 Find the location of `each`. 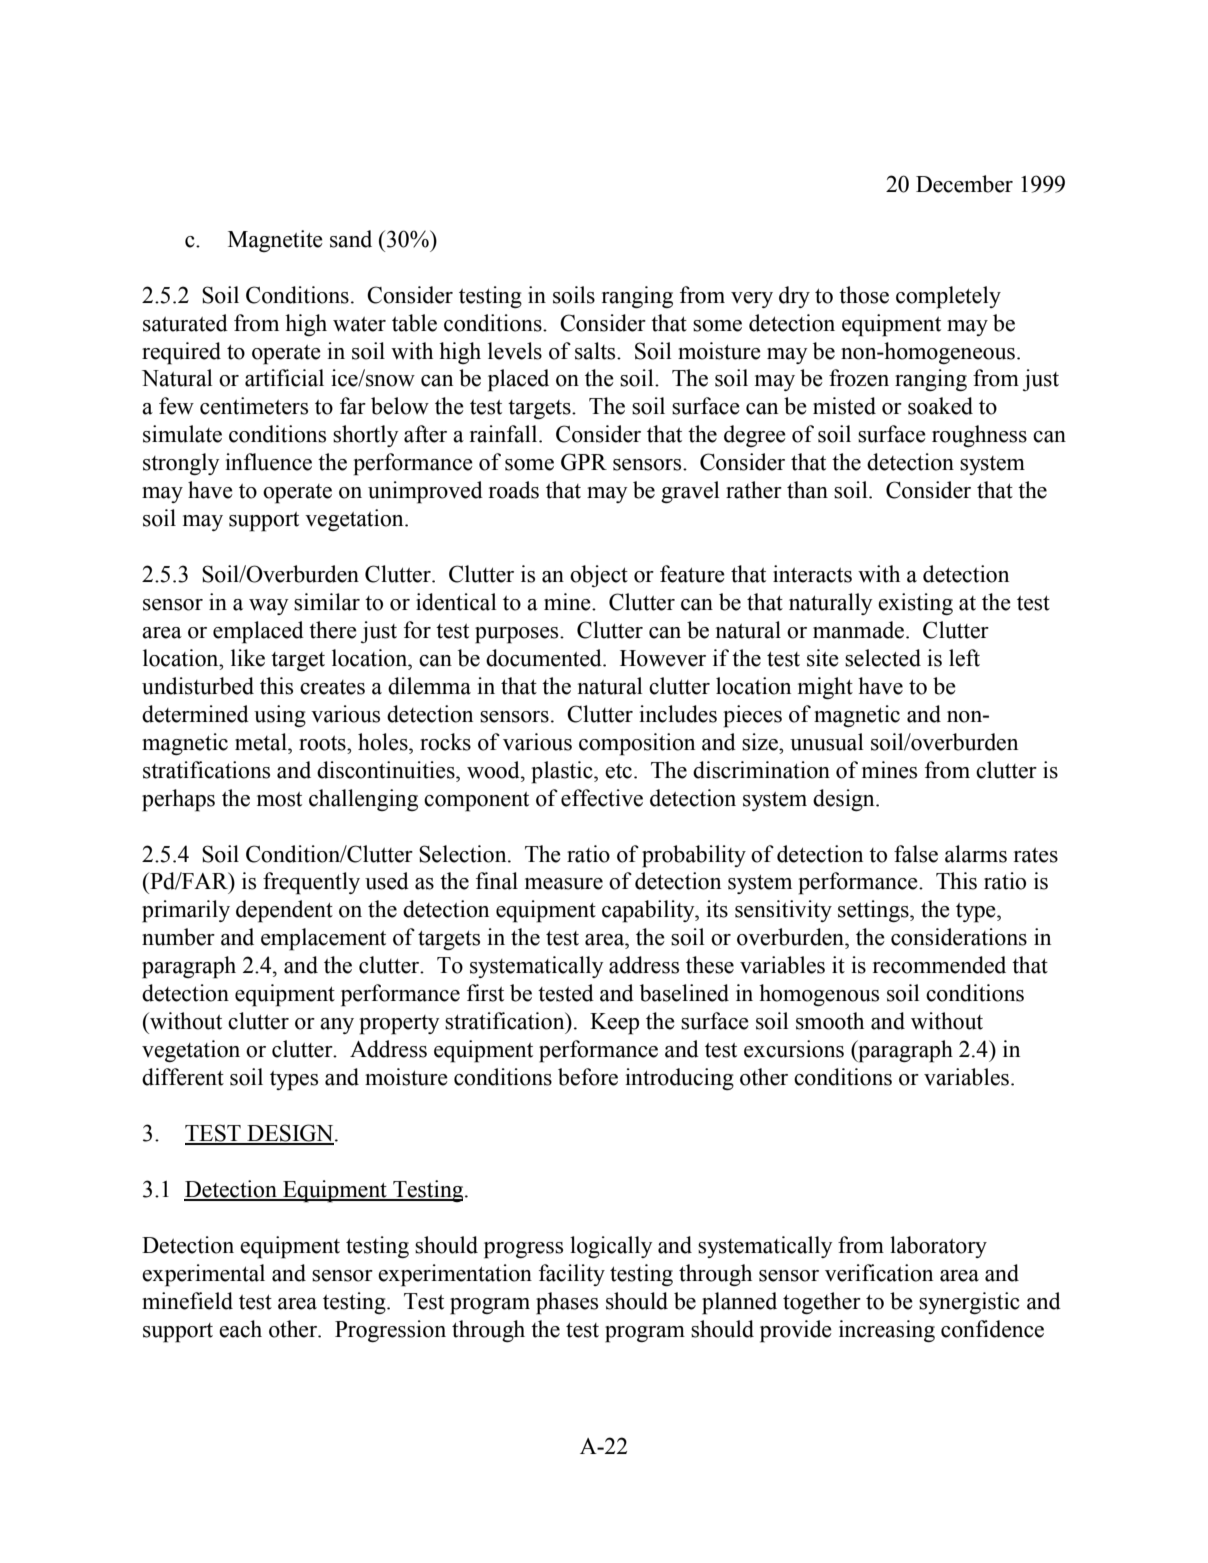

each is located at coordinates (240, 1329).
